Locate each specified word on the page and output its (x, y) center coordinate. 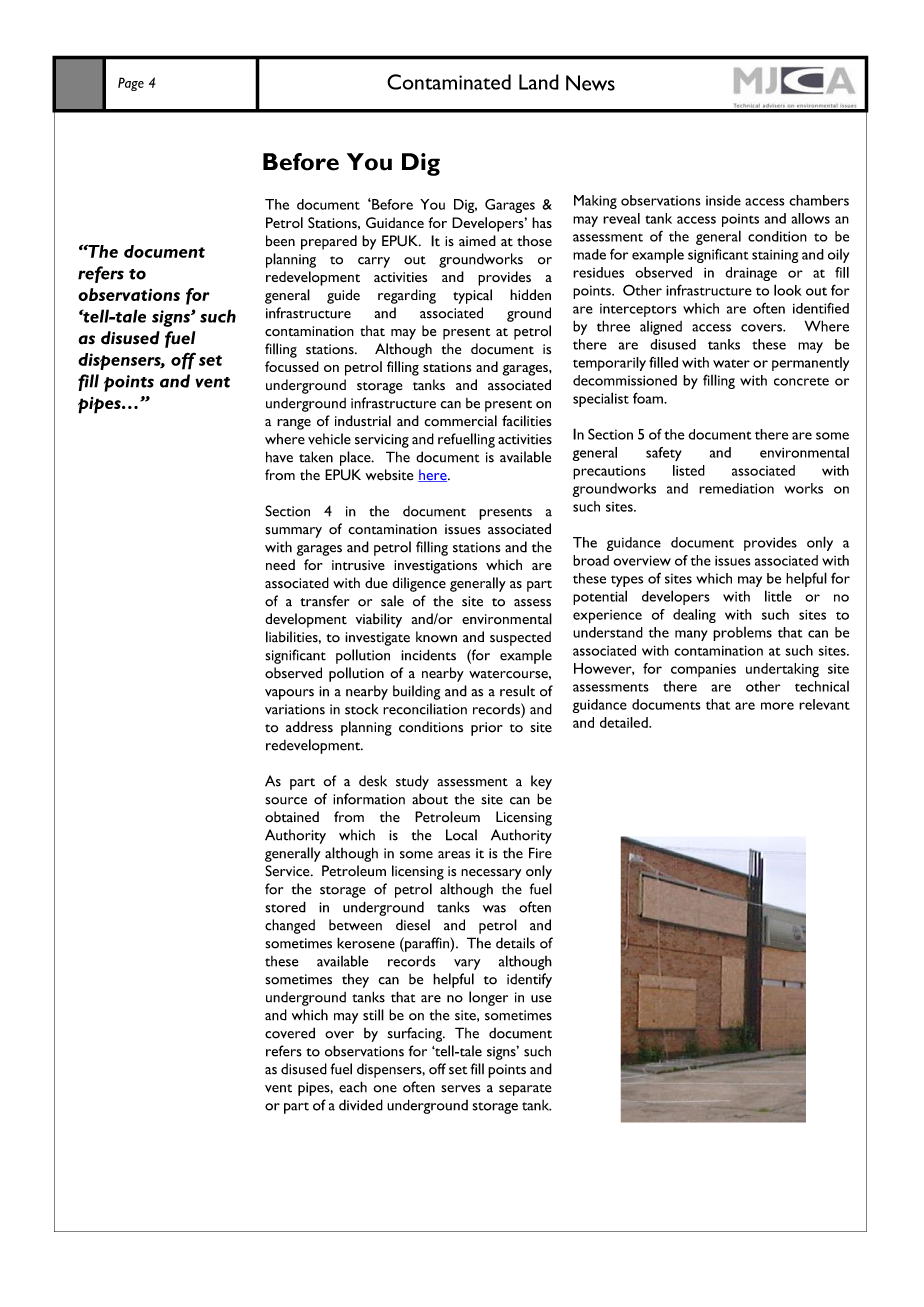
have (279, 457)
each (353, 1087)
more (777, 706)
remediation (736, 488)
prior (487, 729)
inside (723, 200)
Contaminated (449, 82)
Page (131, 84)
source (286, 801)
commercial (460, 421)
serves (461, 1089)
